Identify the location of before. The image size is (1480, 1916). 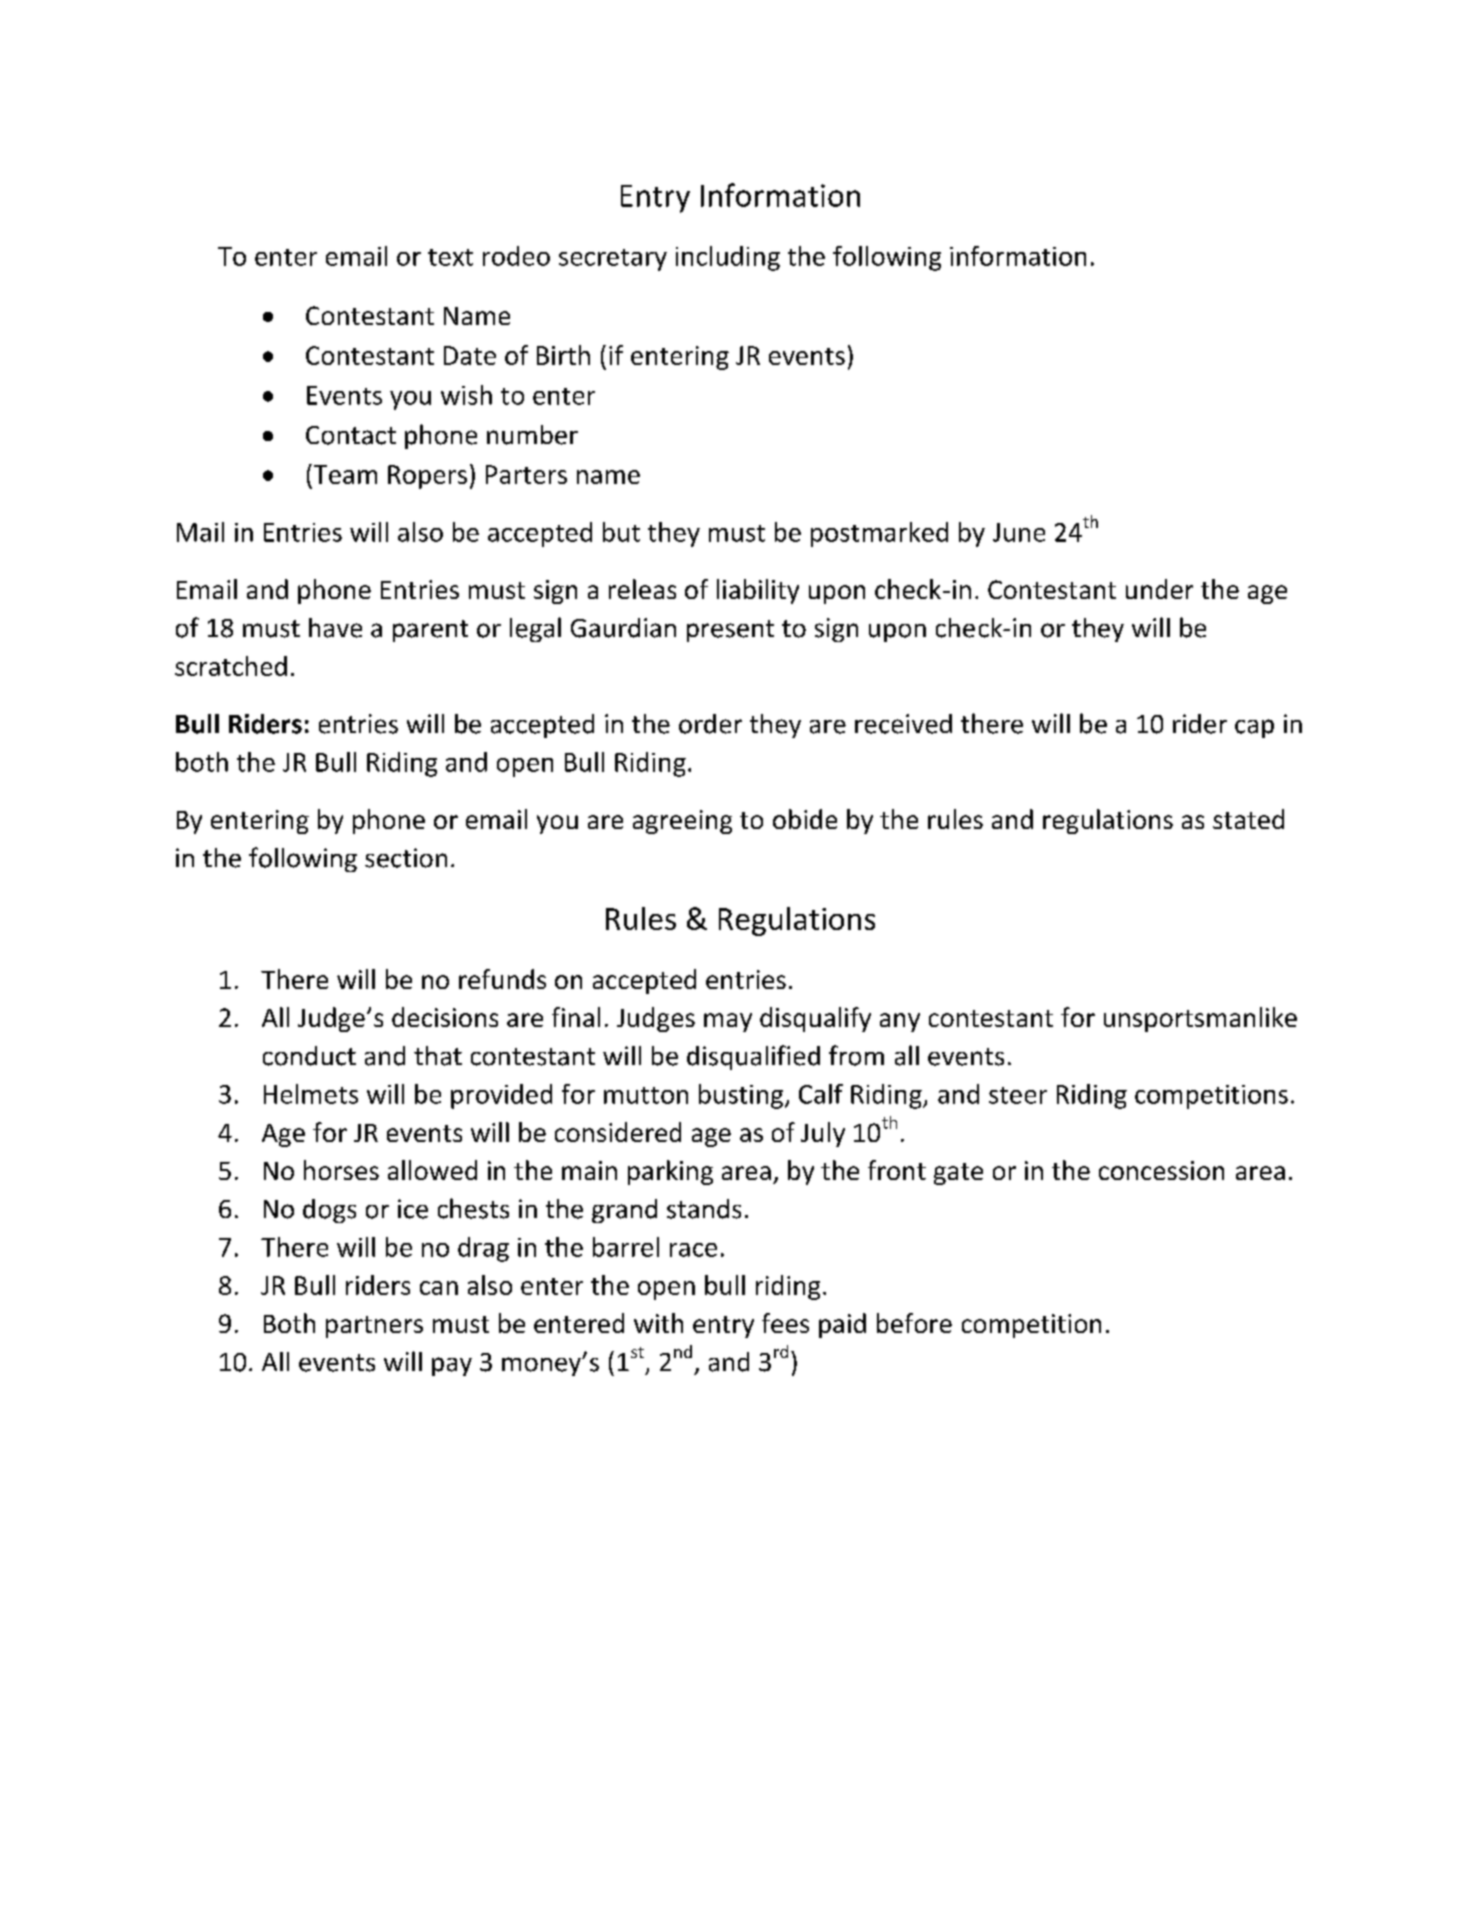
(914, 1323).
